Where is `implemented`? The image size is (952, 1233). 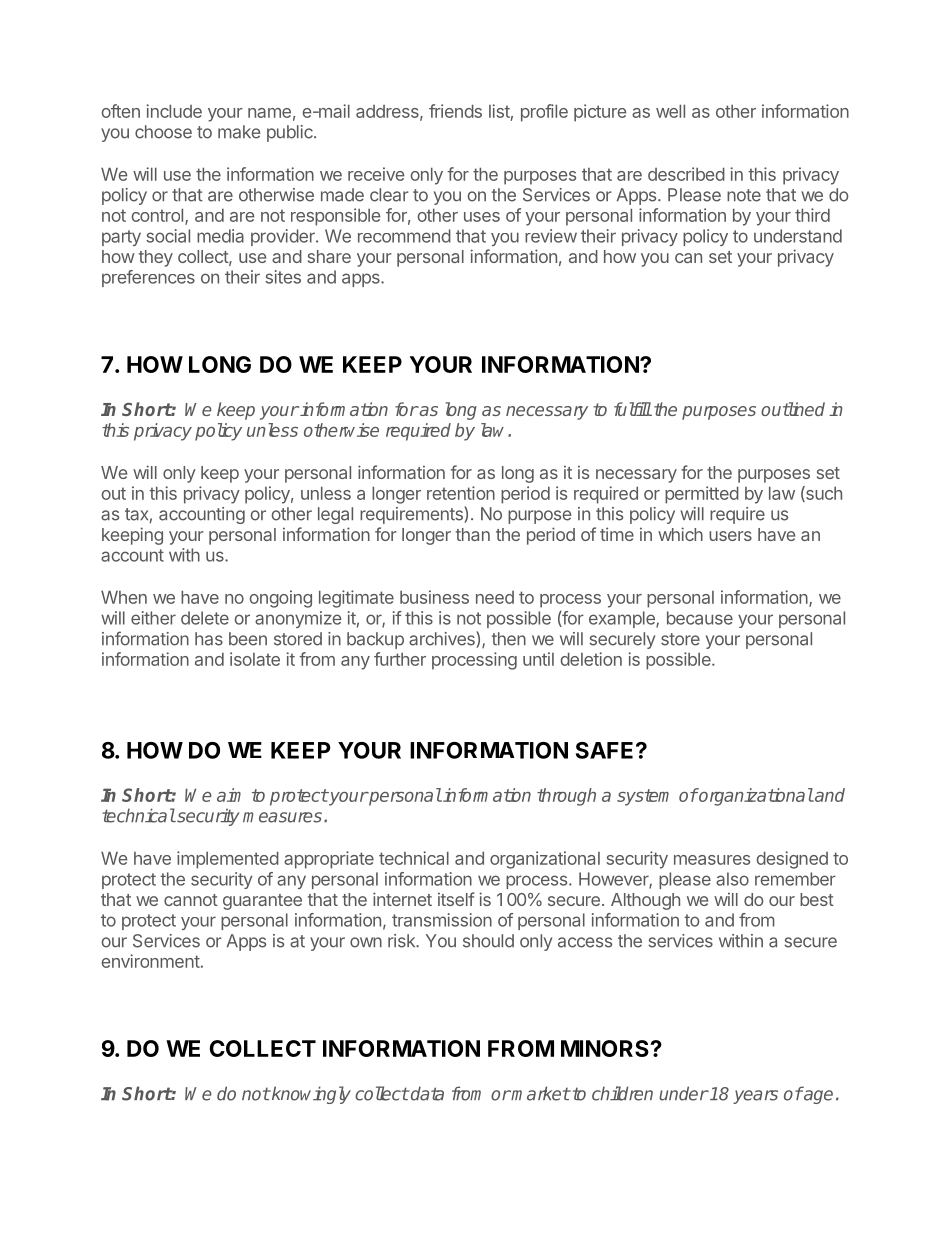
implemented is located at coordinates (228, 860).
